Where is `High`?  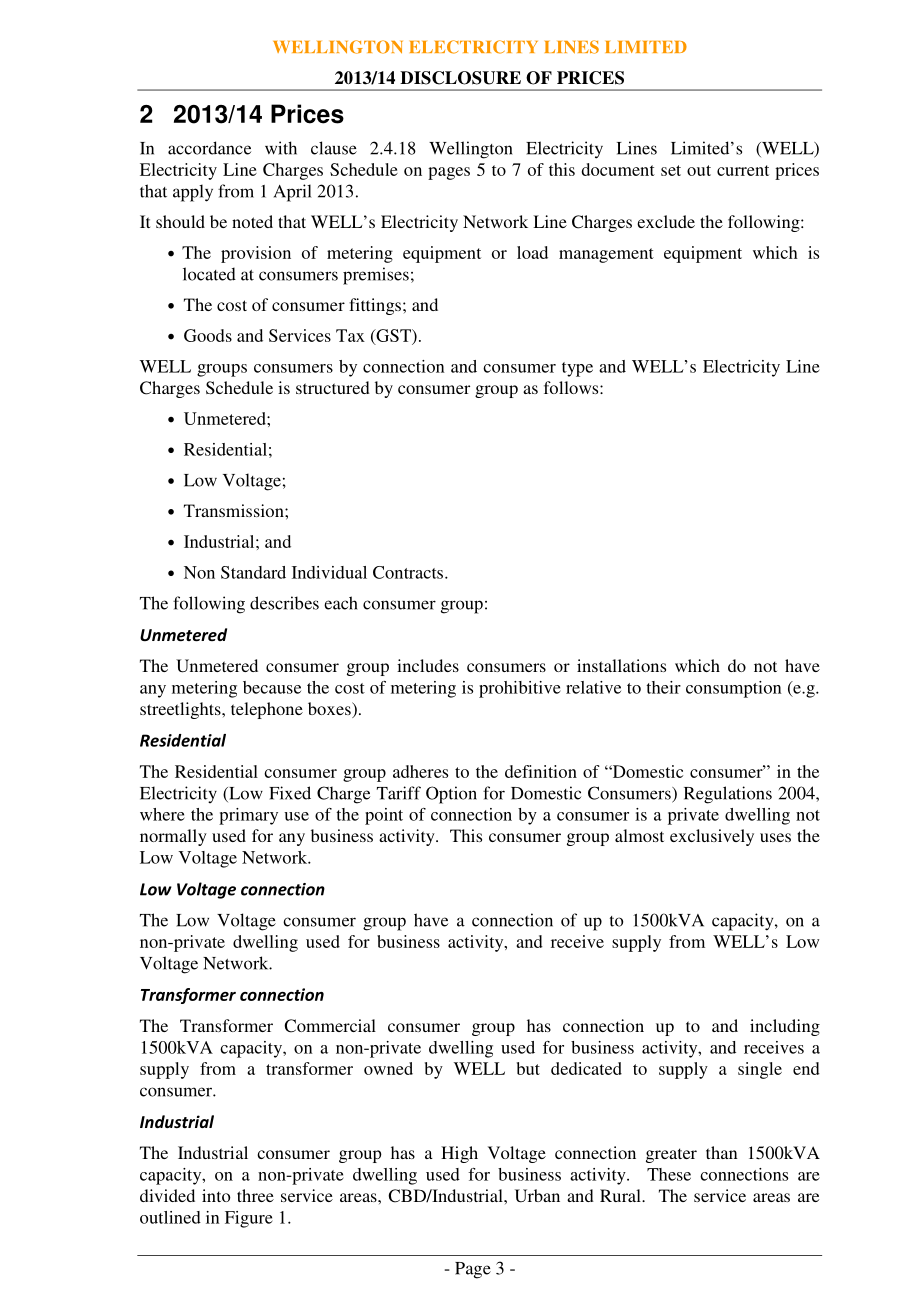 High is located at coordinates (459, 1154).
